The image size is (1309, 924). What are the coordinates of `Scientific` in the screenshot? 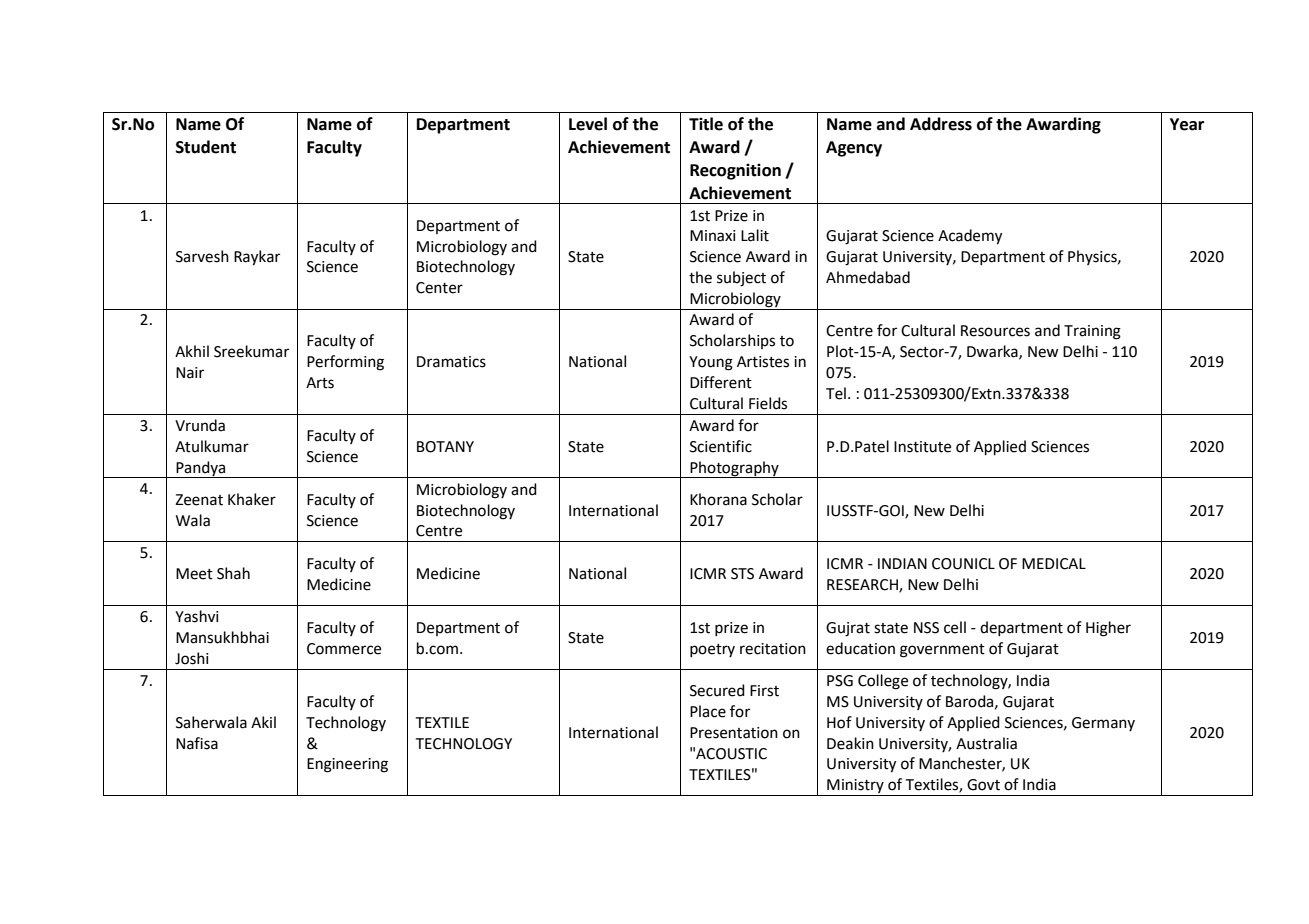 It's located at (721, 446).
